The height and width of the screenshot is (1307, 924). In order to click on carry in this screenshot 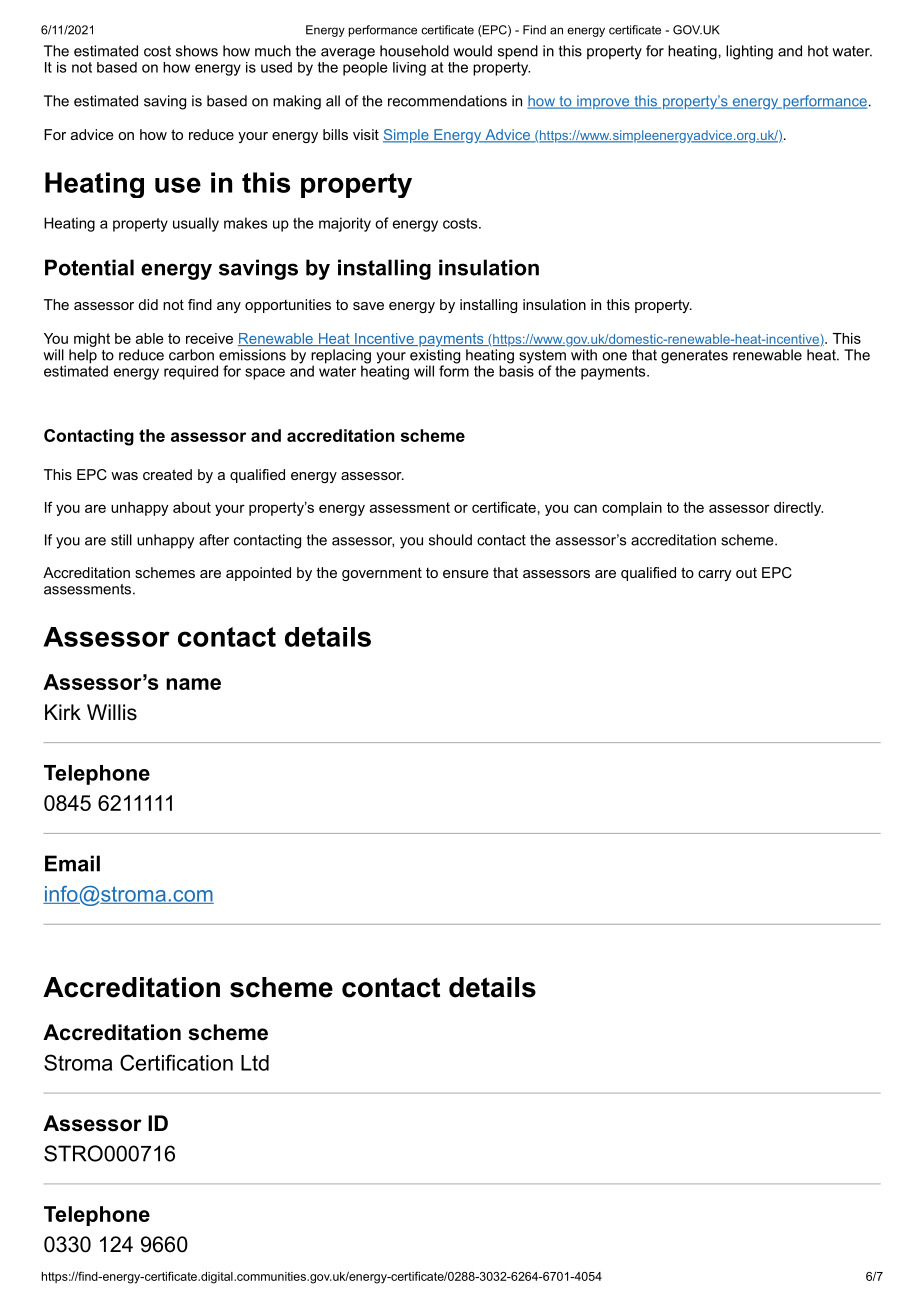, I will do `click(715, 575)`.
